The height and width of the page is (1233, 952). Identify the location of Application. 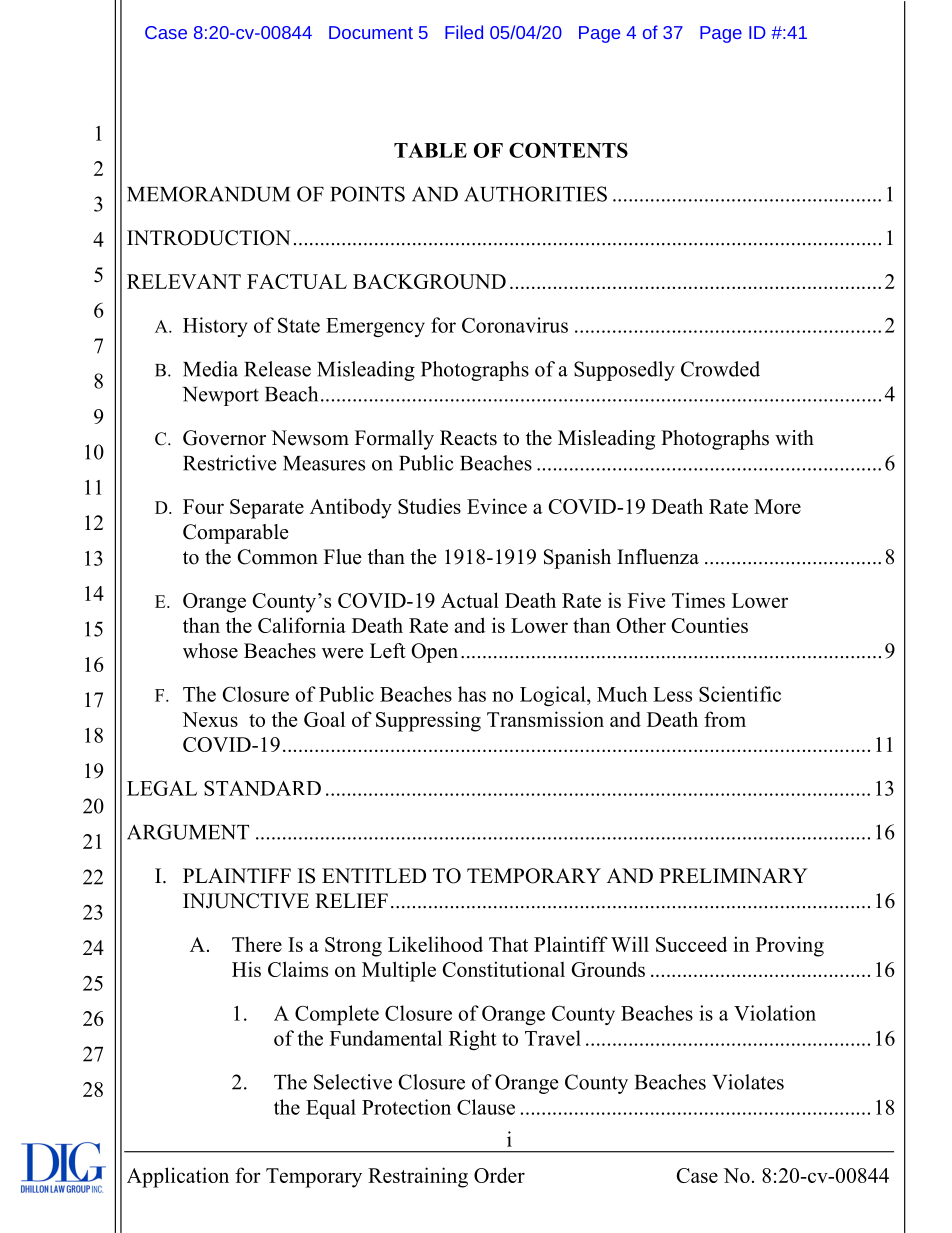
(178, 1177).
